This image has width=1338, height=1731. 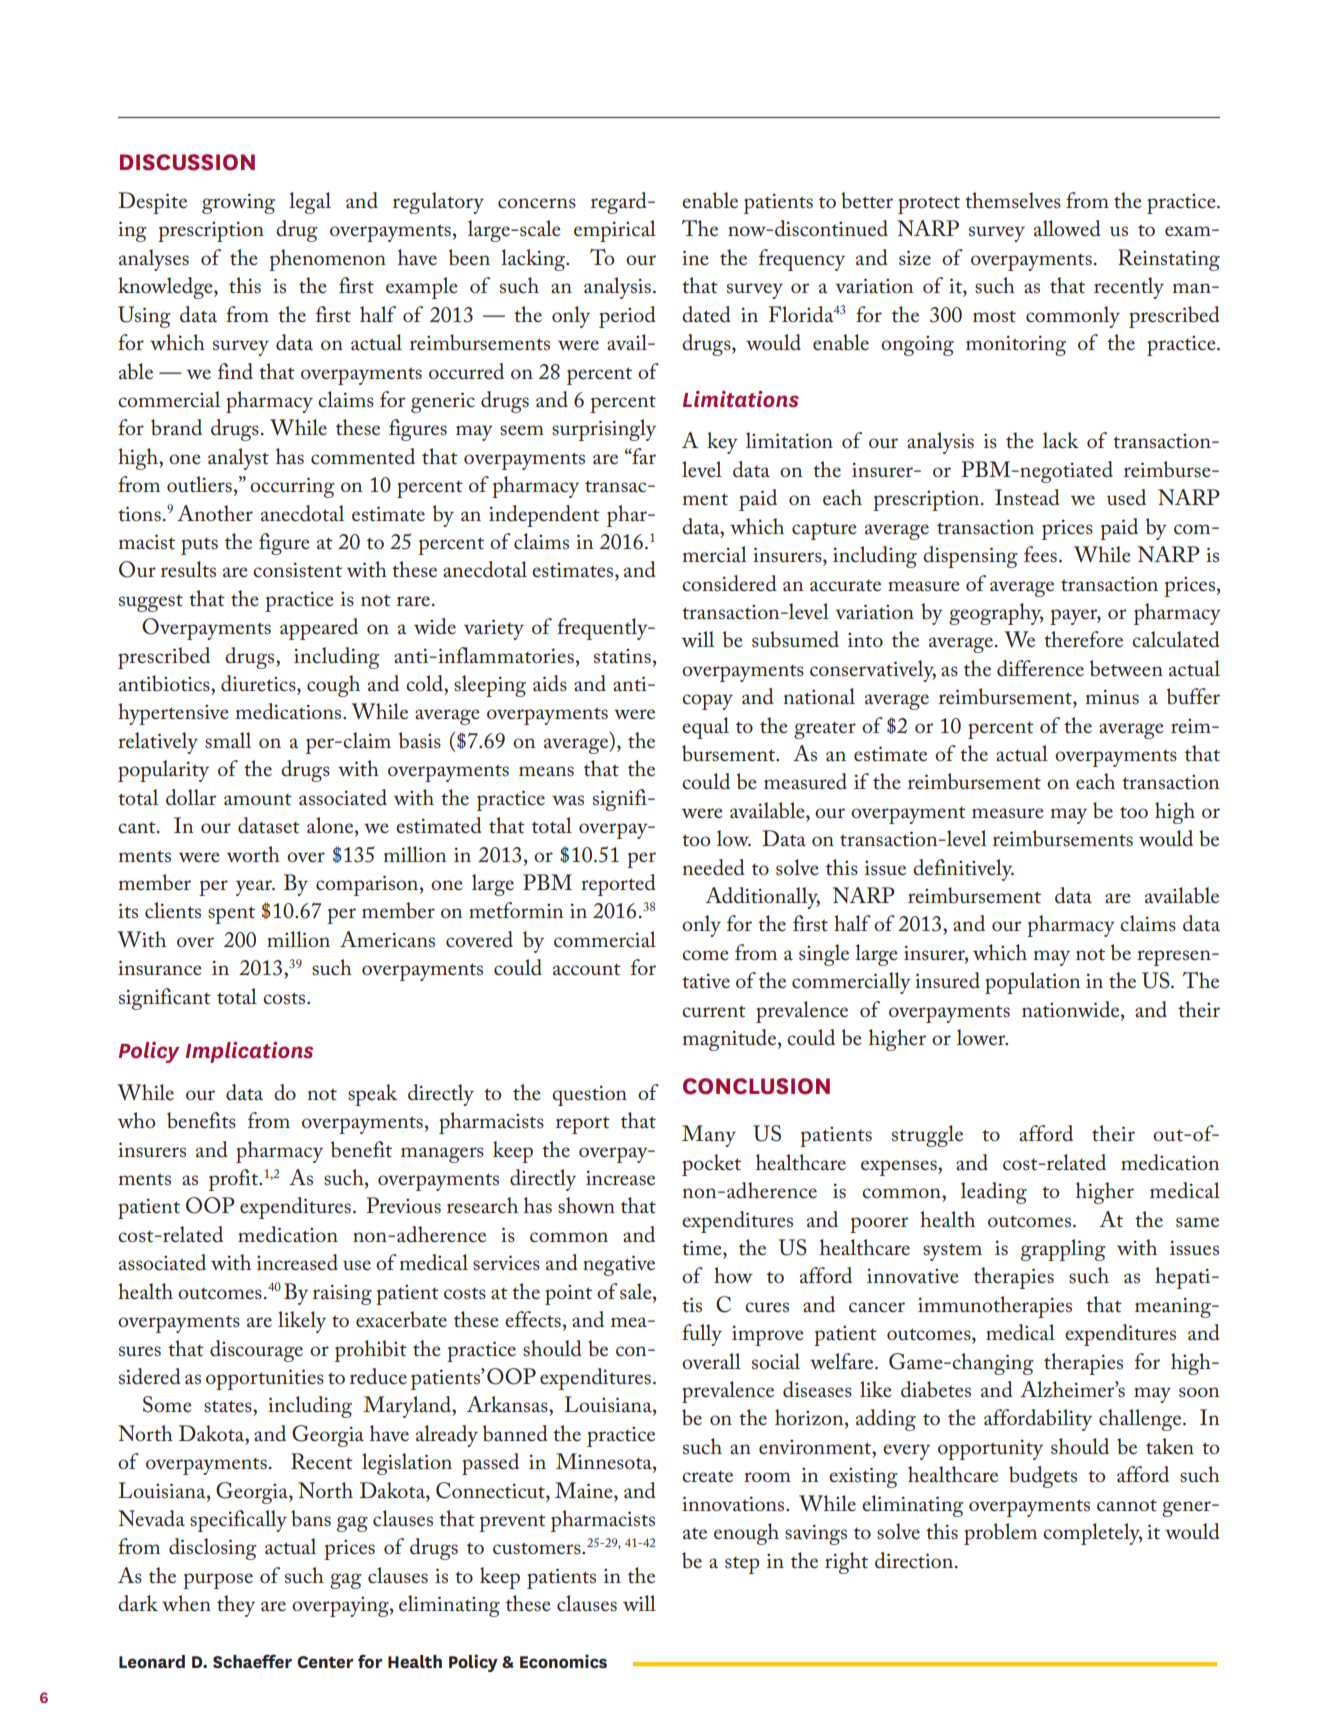 What do you see at coordinates (236, 1606) in the image?
I see `they` at bounding box center [236, 1606].
